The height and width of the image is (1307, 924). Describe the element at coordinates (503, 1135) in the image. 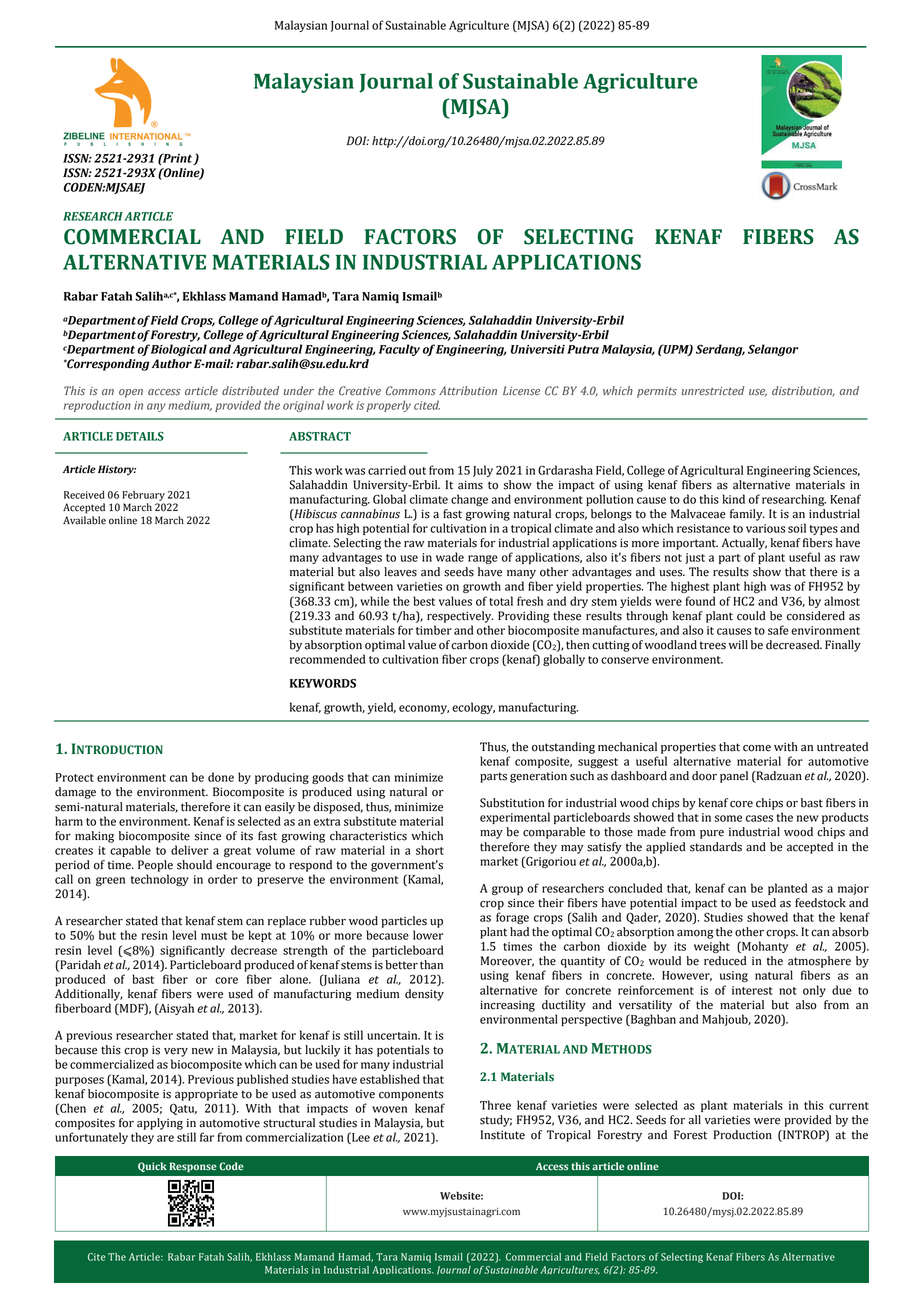

I see `Institute` at that location.
